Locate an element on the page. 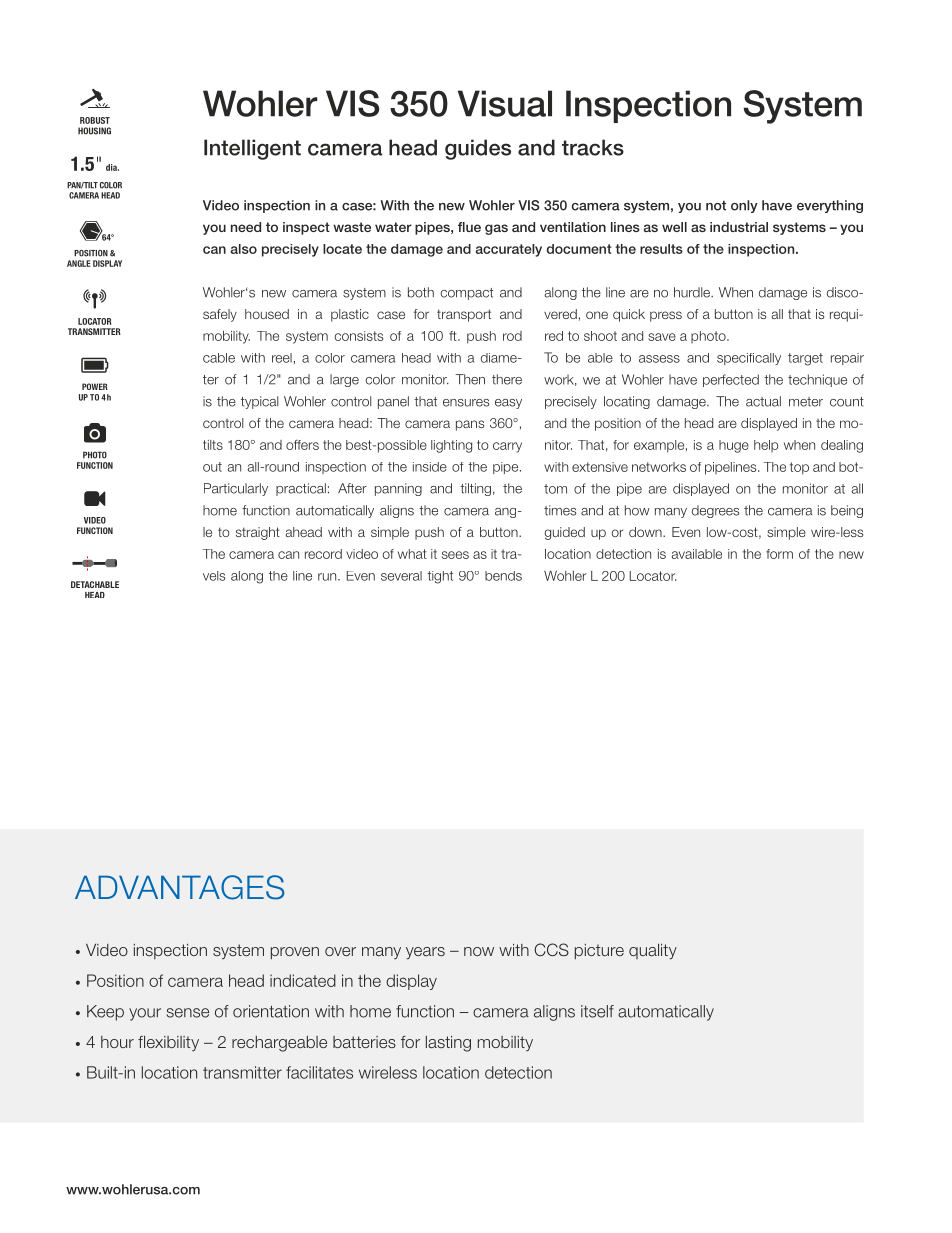 The image size is (952, 1233). HOUSING is located at coordinates (94, 131).
